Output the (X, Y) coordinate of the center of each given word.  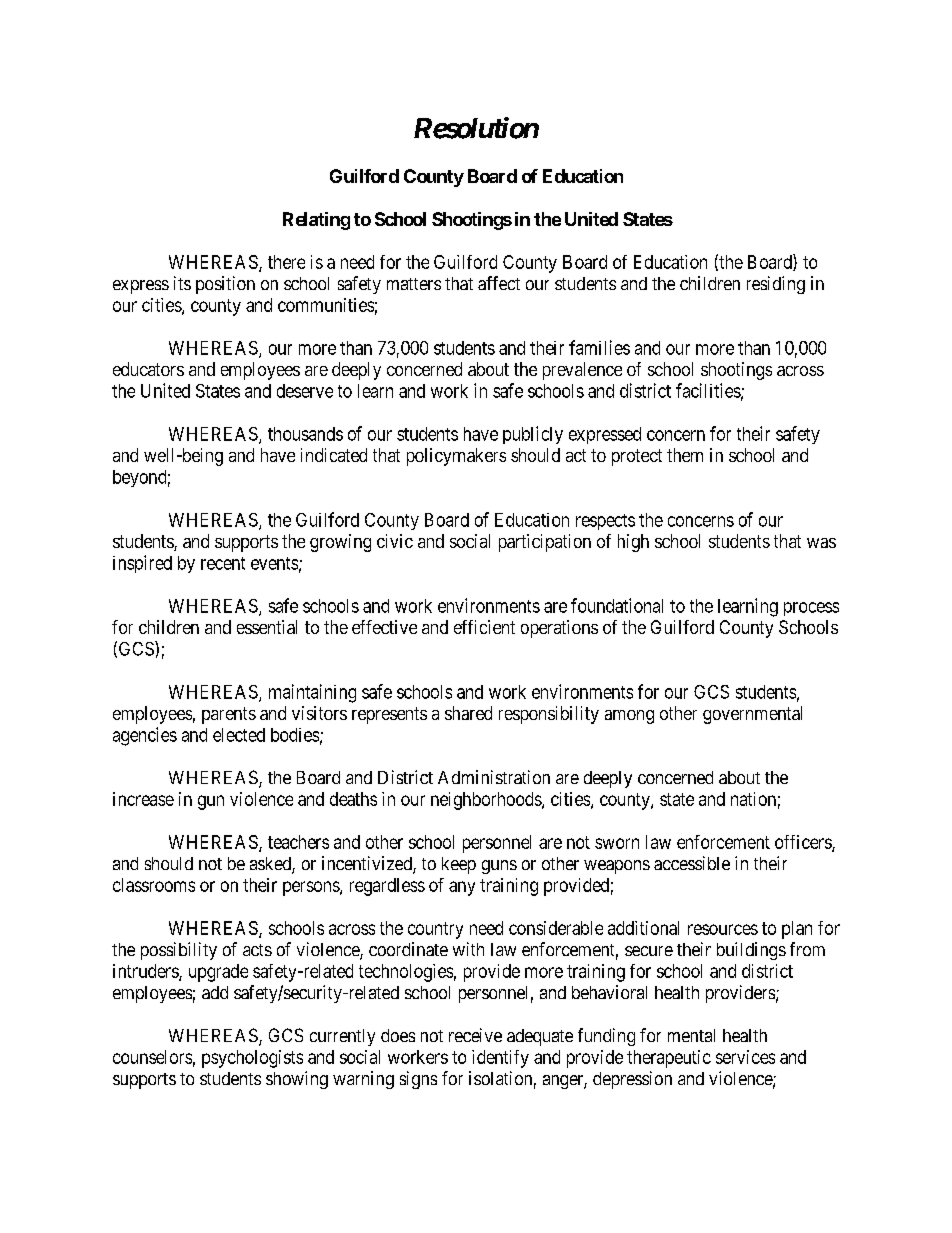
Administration (494, 777)
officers (804, 843)
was (821, 543)
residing (776, 285)
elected (239, 735)
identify (500, 1059)
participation (545, 543)
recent (223, 563)
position (225, 285)
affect (499, 283)
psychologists (252, 1059)
